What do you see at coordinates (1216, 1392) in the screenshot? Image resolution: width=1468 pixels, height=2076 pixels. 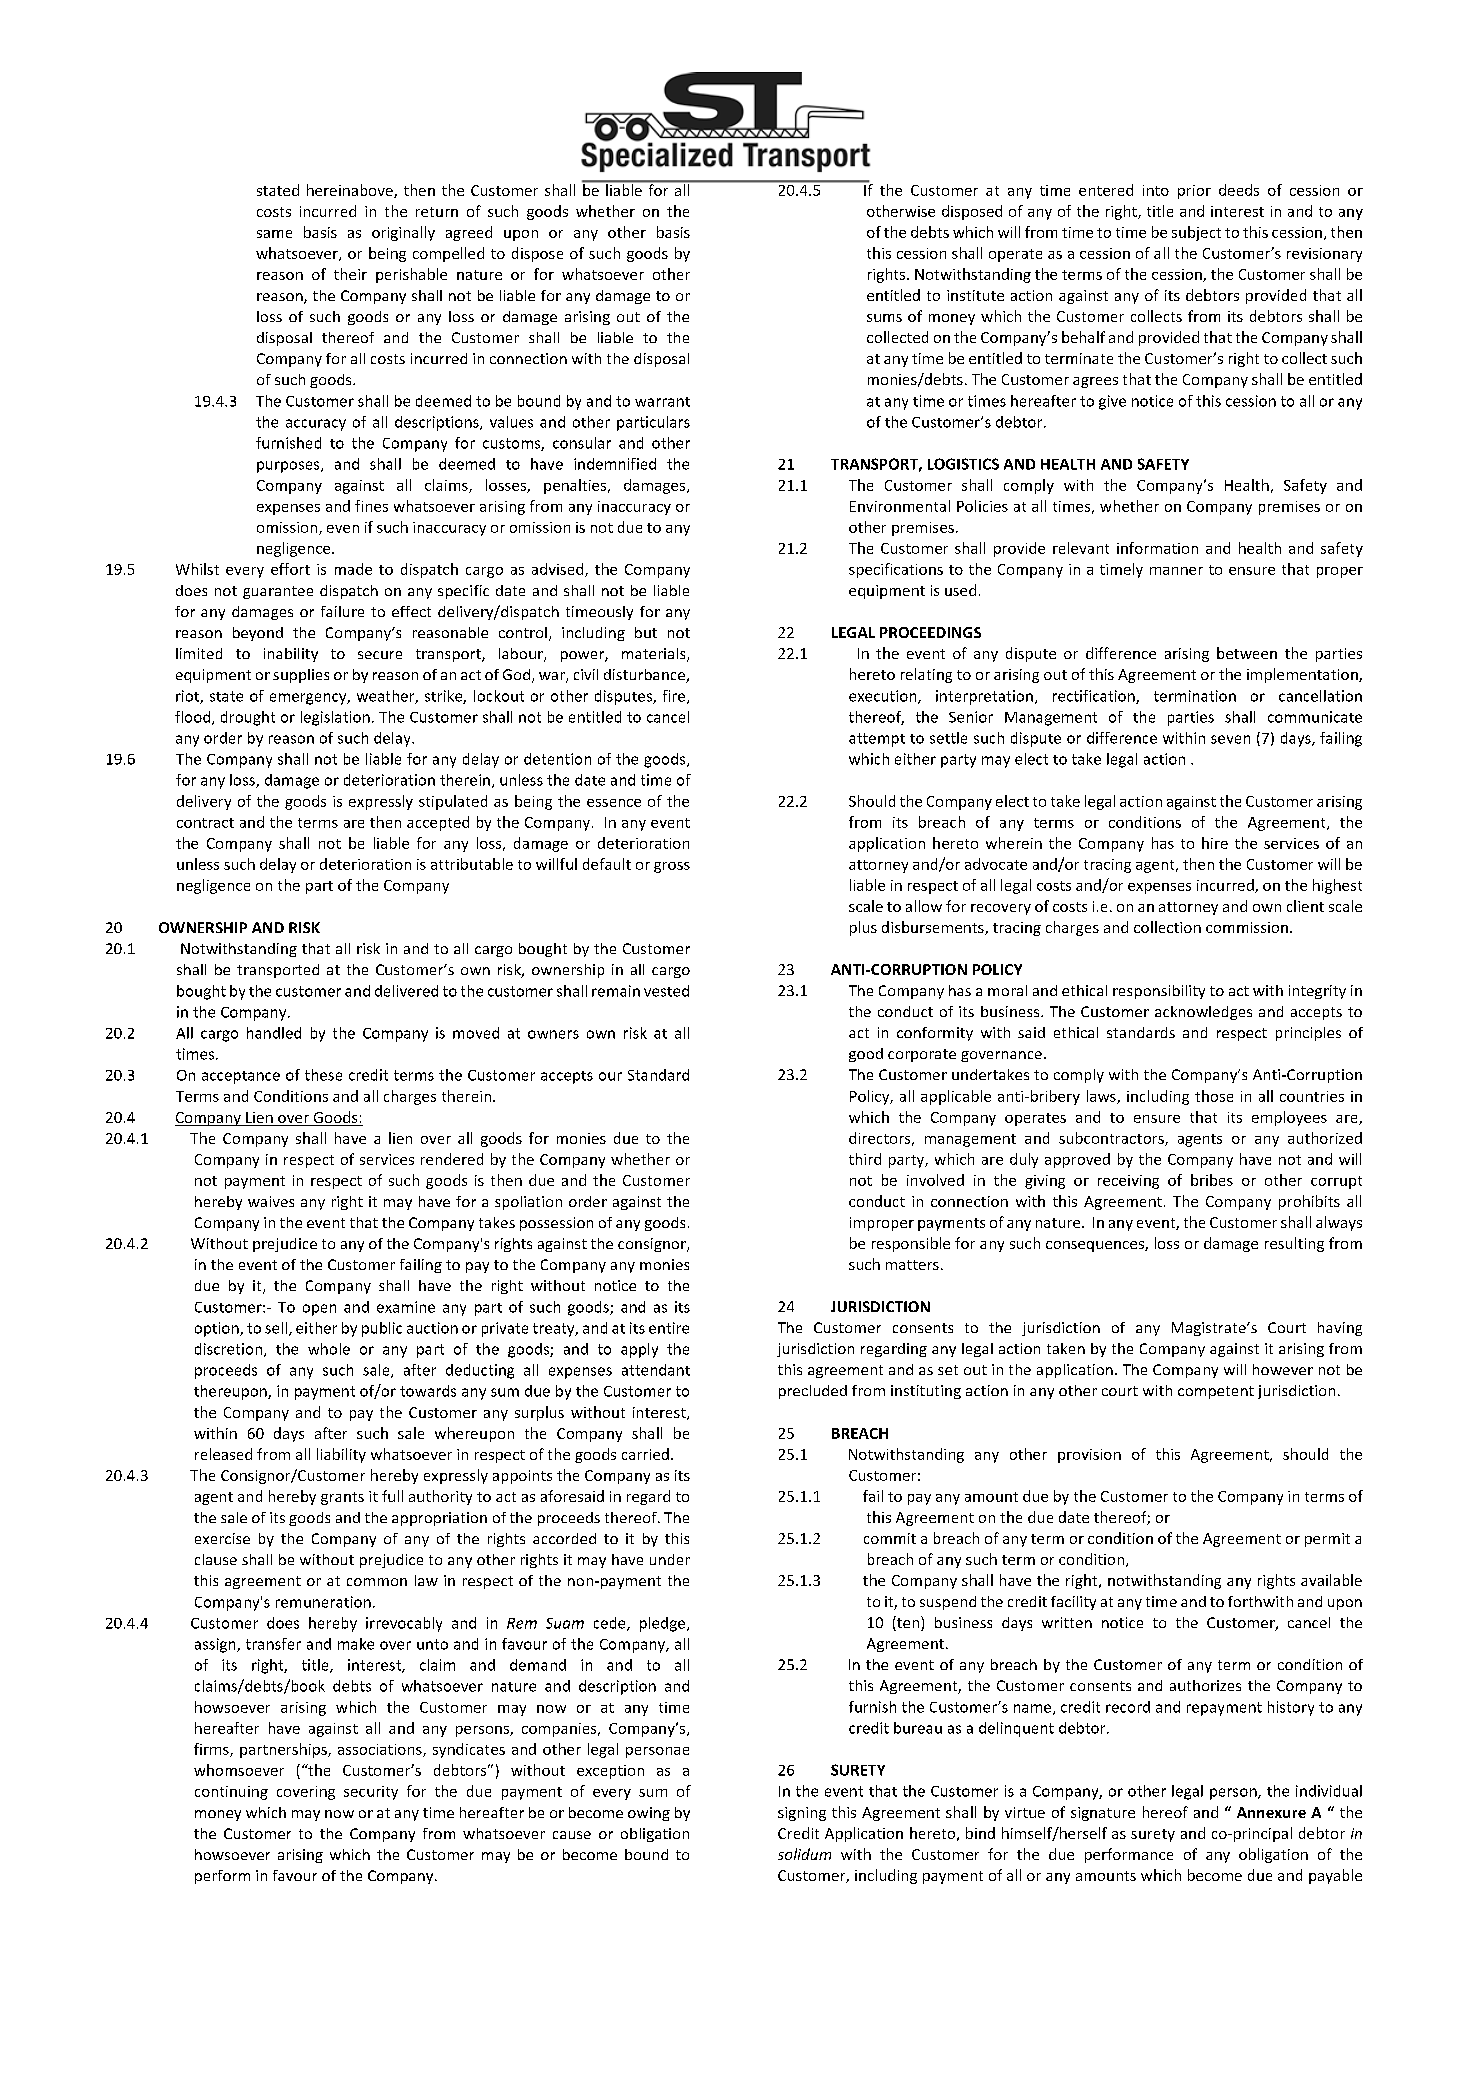 I see `competent` at bounding box center [1216, 1392].
